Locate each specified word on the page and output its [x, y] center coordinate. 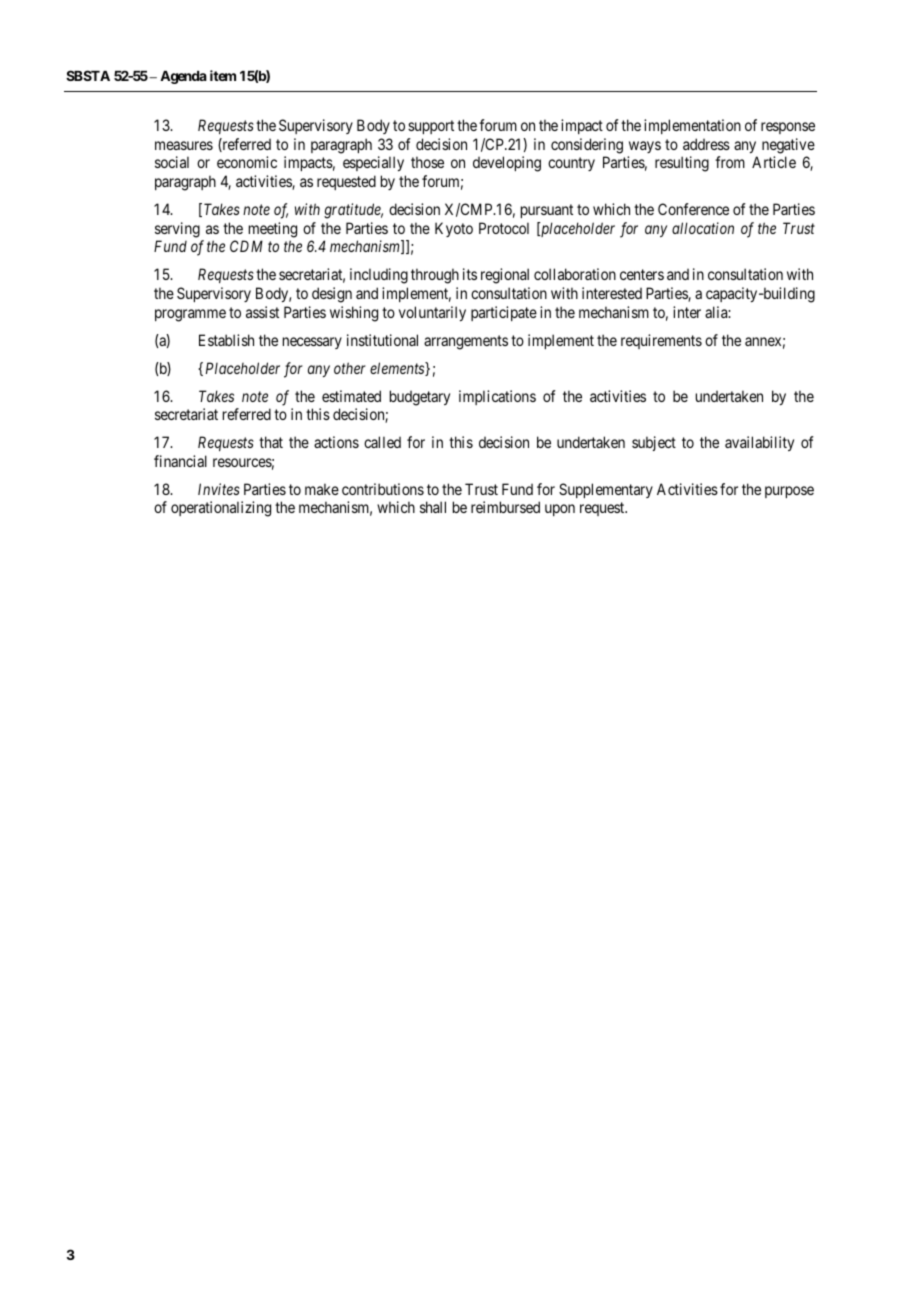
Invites [219, 489]
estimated [351, 396]
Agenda [183, 77]
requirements [661, 341]
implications [497, 397]
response [788, 128]
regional [505, 276]
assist [262, 312]
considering [587, 146]
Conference [693, 209]
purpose [789, 492]
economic [247, 162]
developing [507, 164]
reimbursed [505, 507]
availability [759, 443]
